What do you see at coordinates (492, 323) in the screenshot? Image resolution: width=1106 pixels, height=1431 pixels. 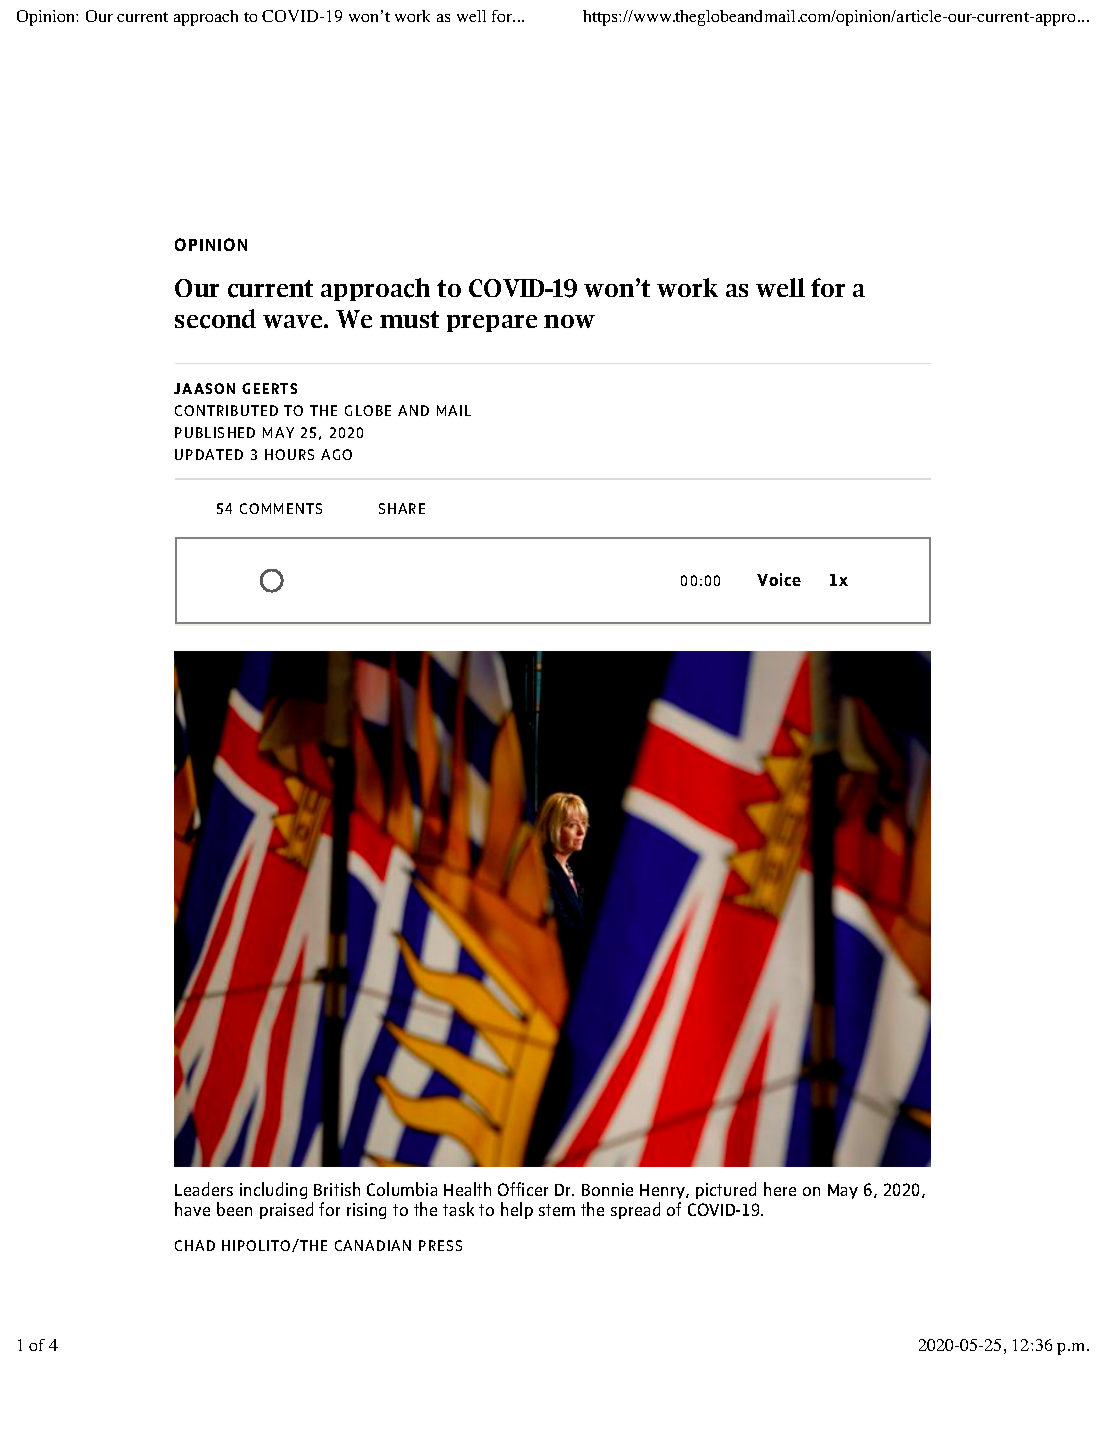 I see `prepare` at bounding box center [492, 323].
